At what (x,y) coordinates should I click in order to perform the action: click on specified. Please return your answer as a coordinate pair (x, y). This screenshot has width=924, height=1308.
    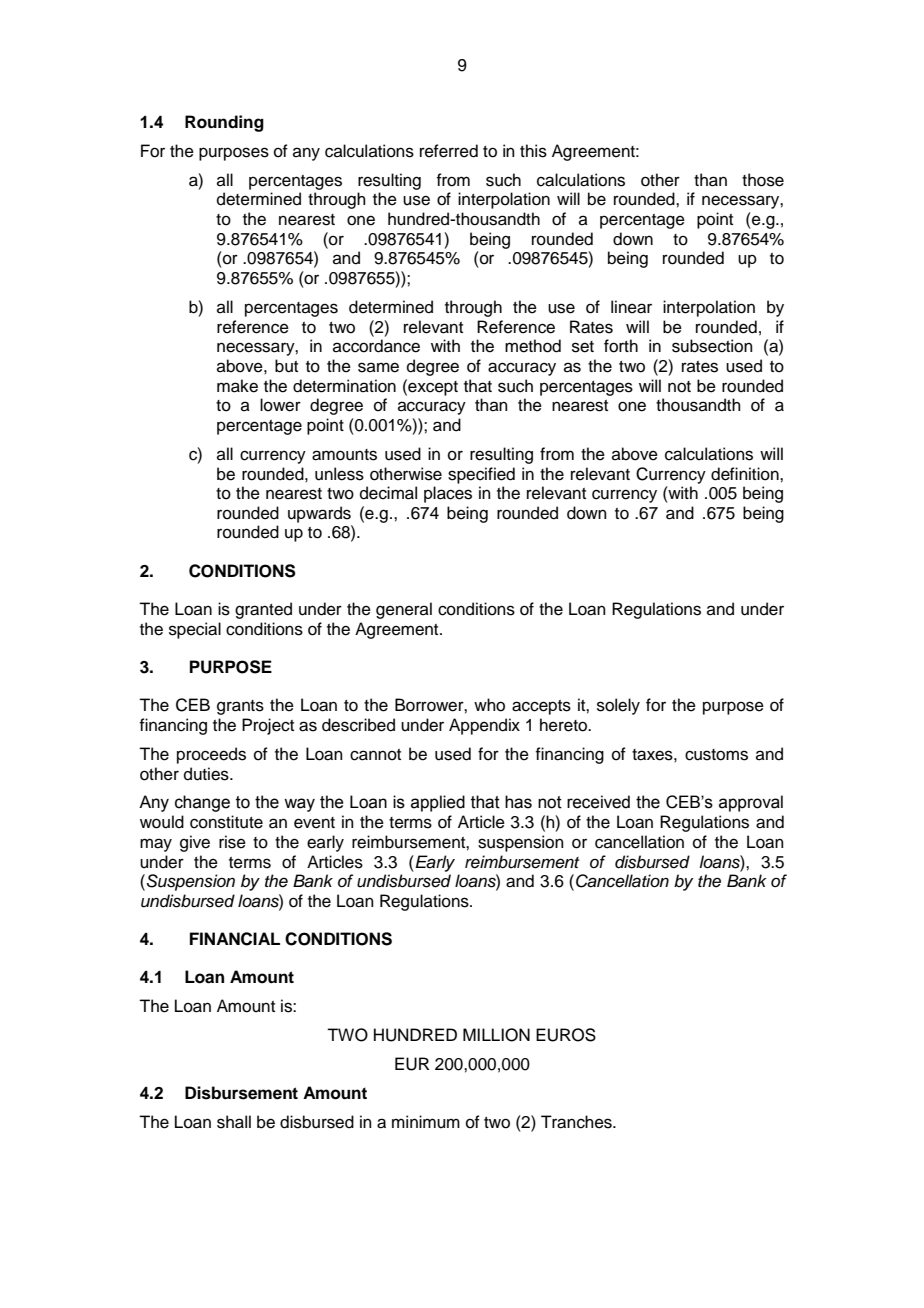
    Looking at the image, I should click on (481, 475).
